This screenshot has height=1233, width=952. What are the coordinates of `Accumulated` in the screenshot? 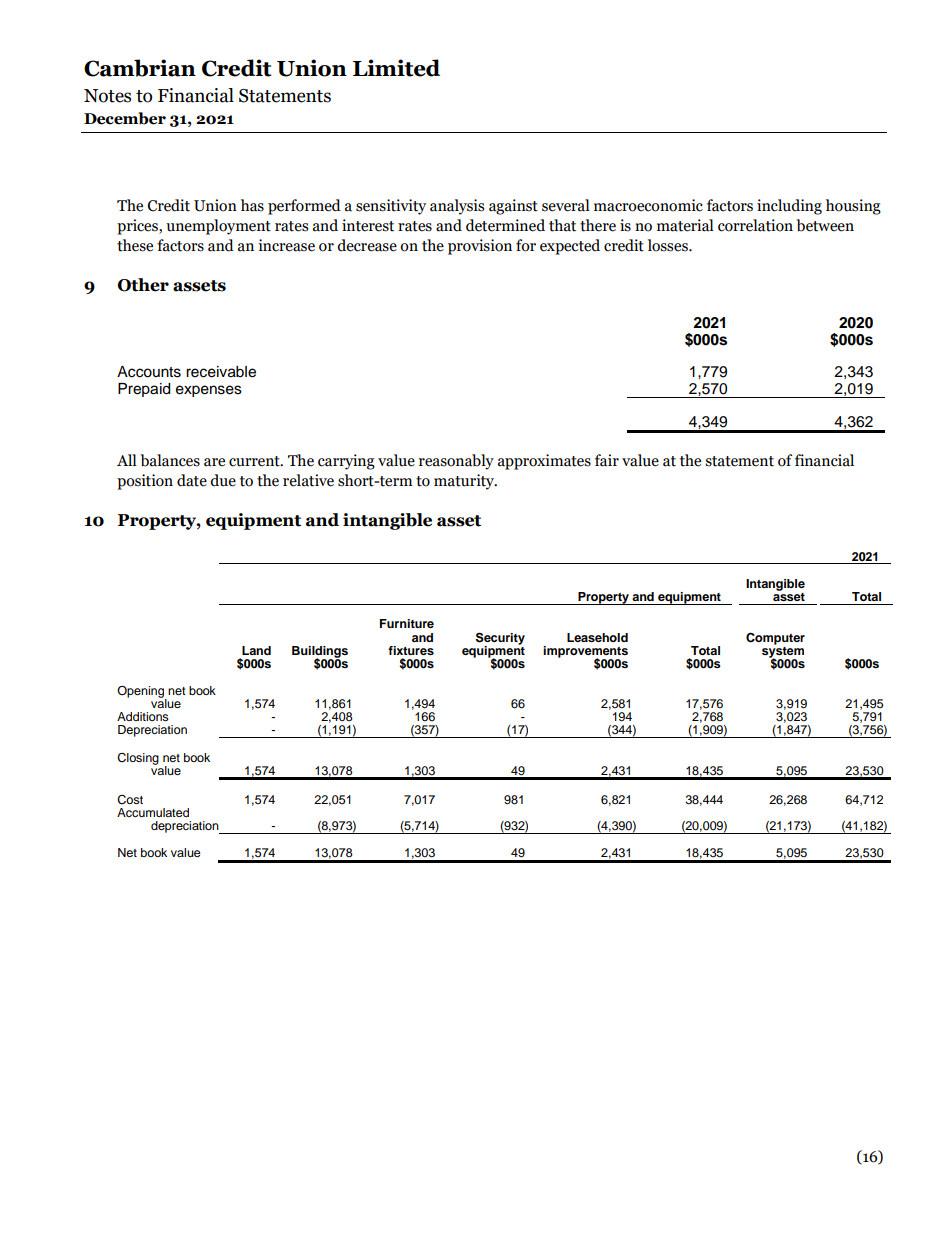 It's located at (153, 812).
